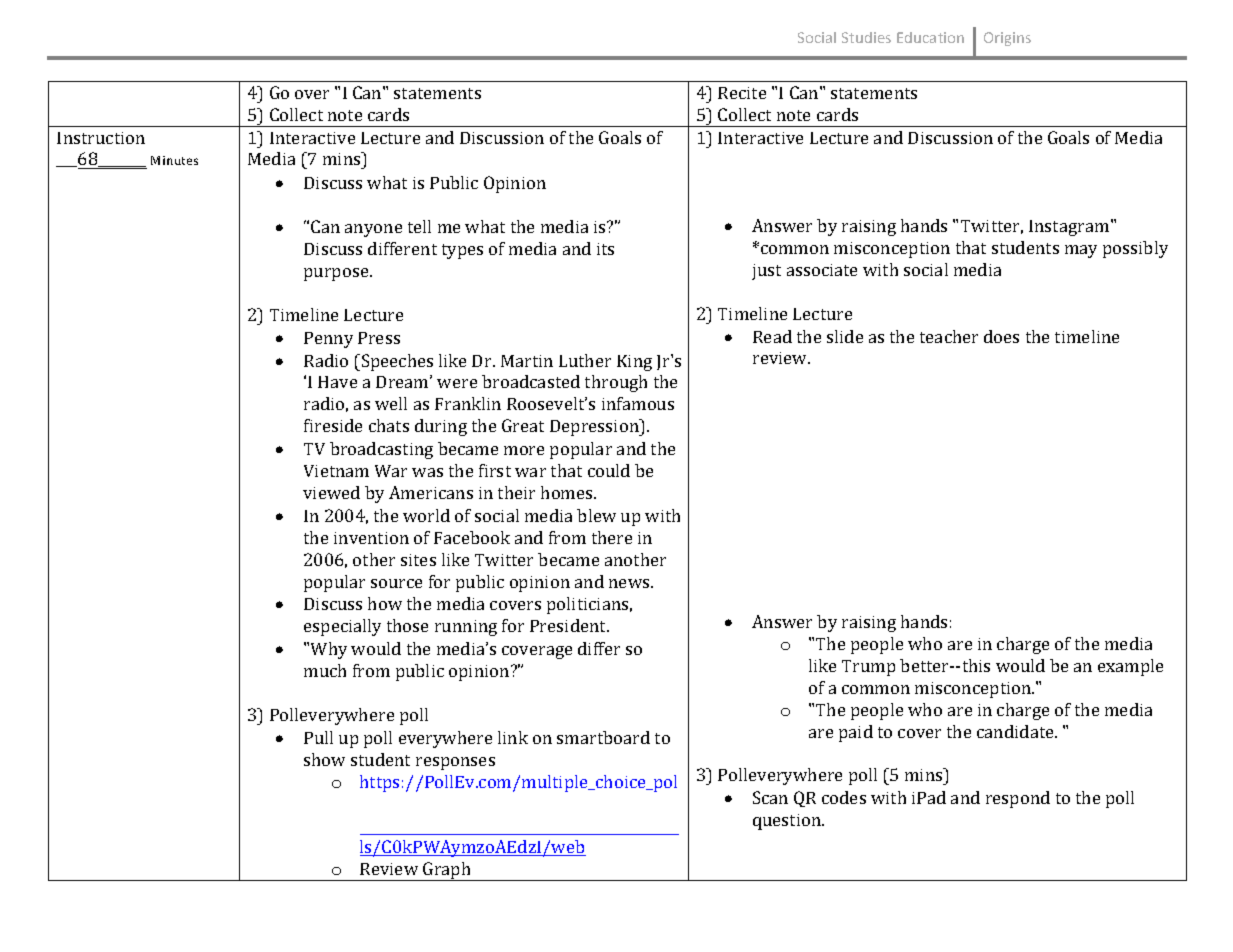 The height and width of the page is (952, 1233). I want to click on Graph, so click(447, 871).
